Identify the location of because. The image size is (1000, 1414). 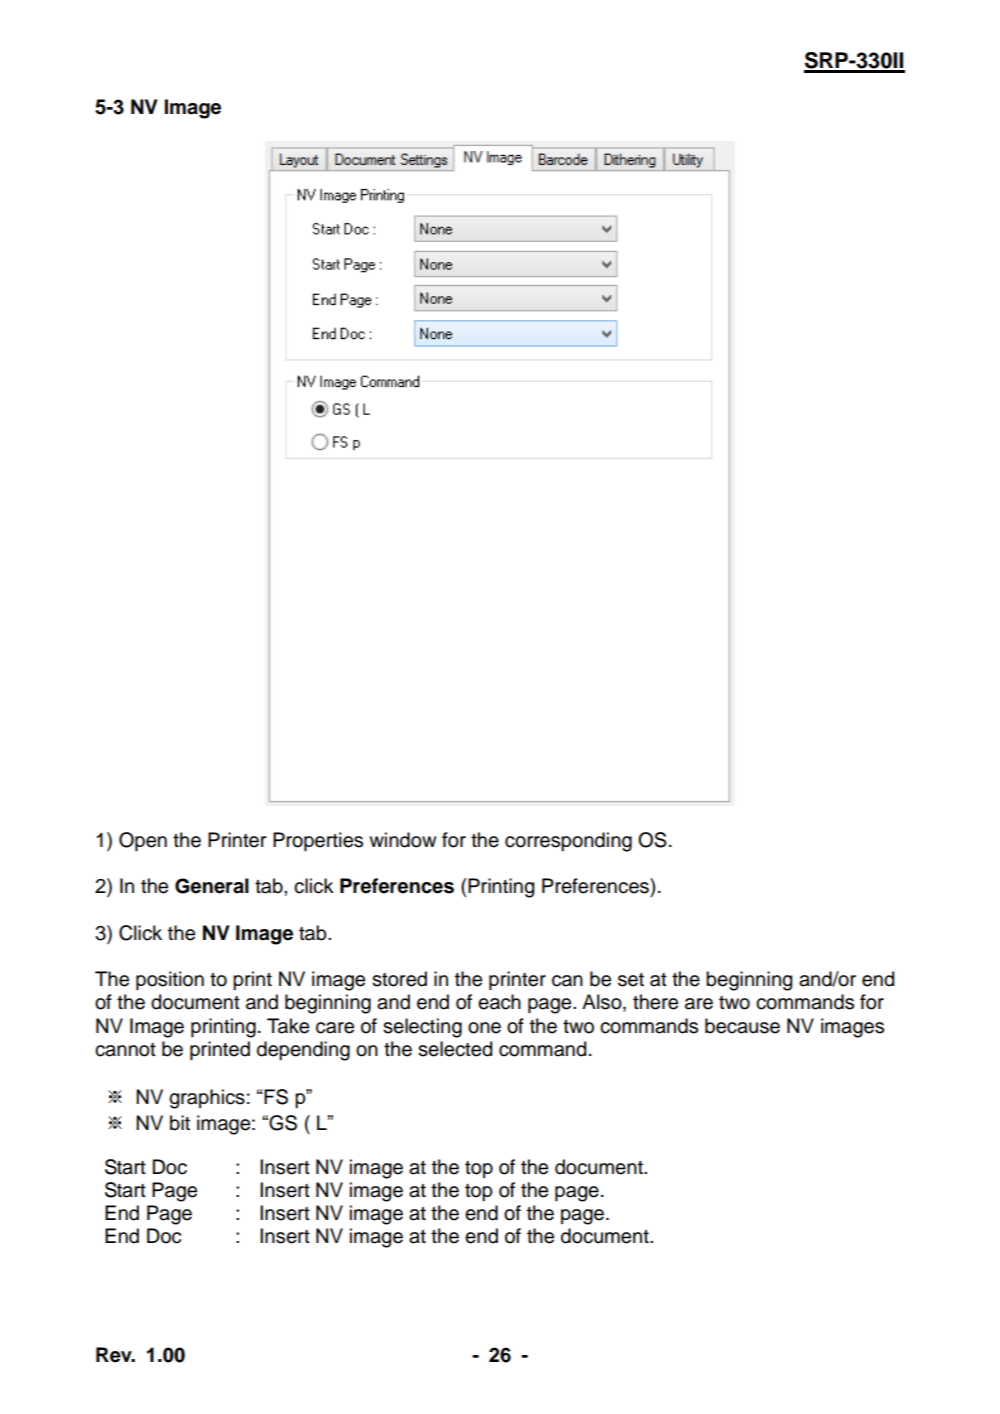
(742, 1026).
